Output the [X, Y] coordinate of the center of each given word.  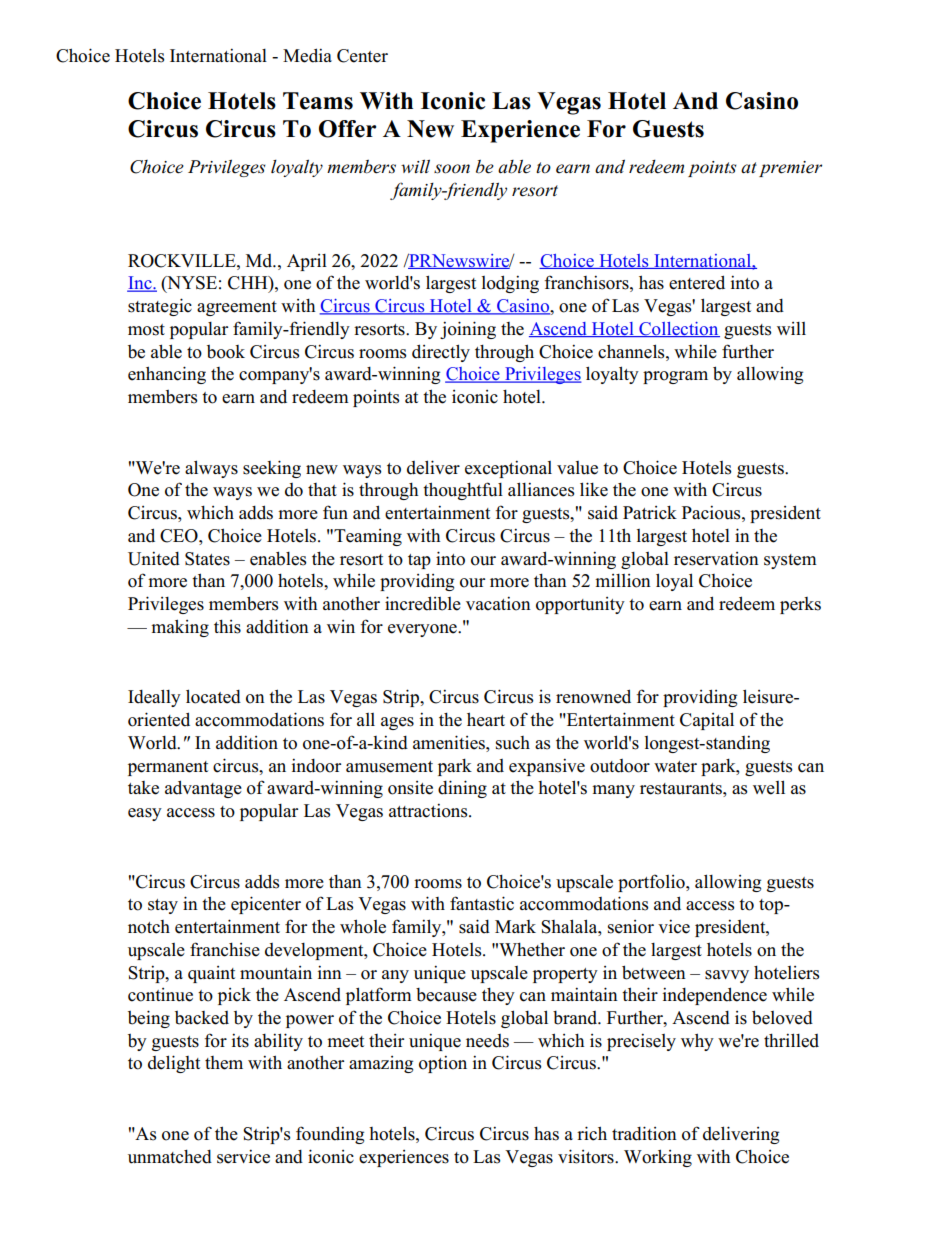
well [769, 787]
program [675, 377]
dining [462, 789]
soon [452, 169]
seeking [272, 469]
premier [790, 169]
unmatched [170, 1157]
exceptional [508, 469]
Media [307, 55]
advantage [203, 789]
